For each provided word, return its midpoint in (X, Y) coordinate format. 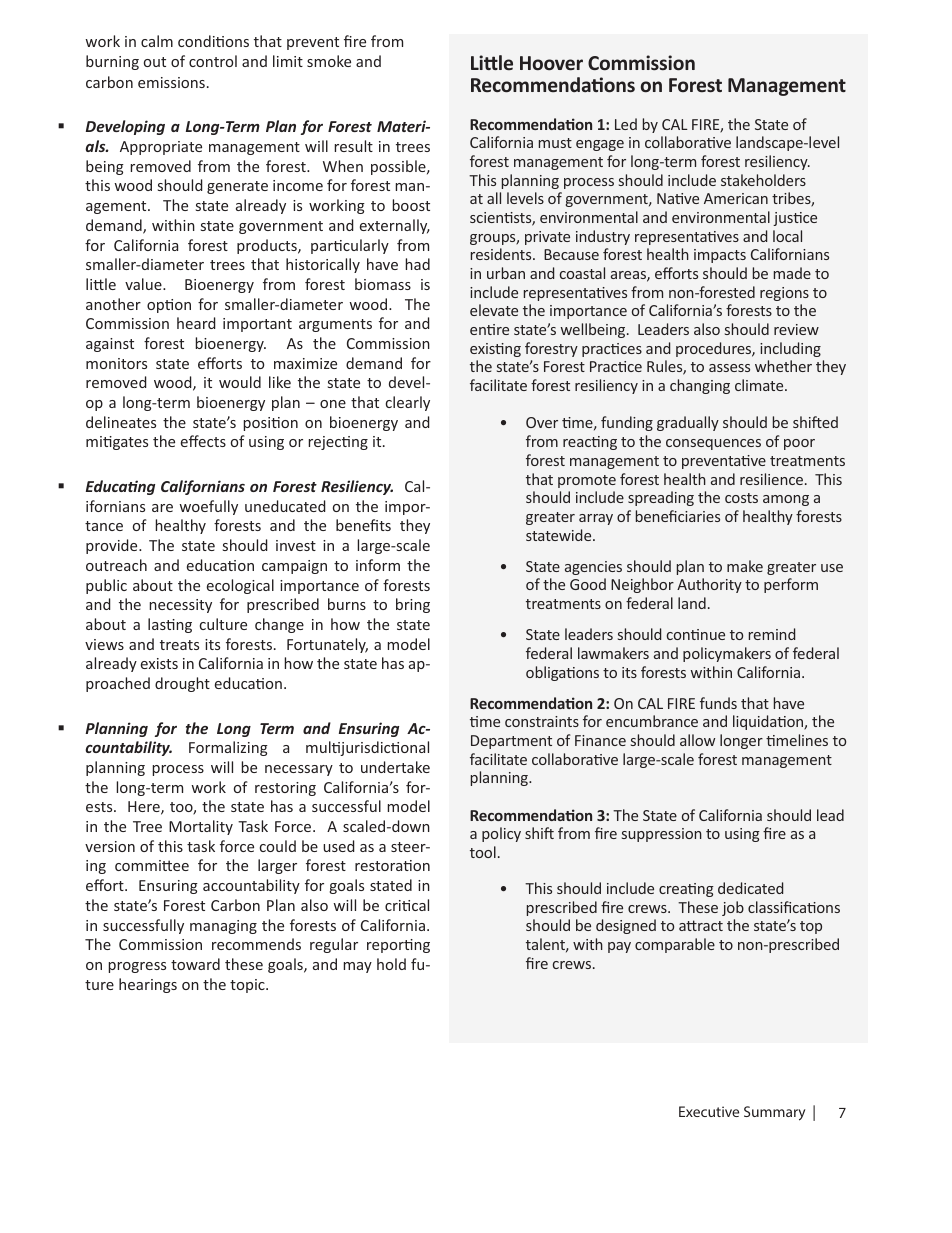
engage (600, 145)
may (357, 967)
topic (248, 986)
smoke (329, 61)
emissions (171, 82)
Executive (709, 1111)
